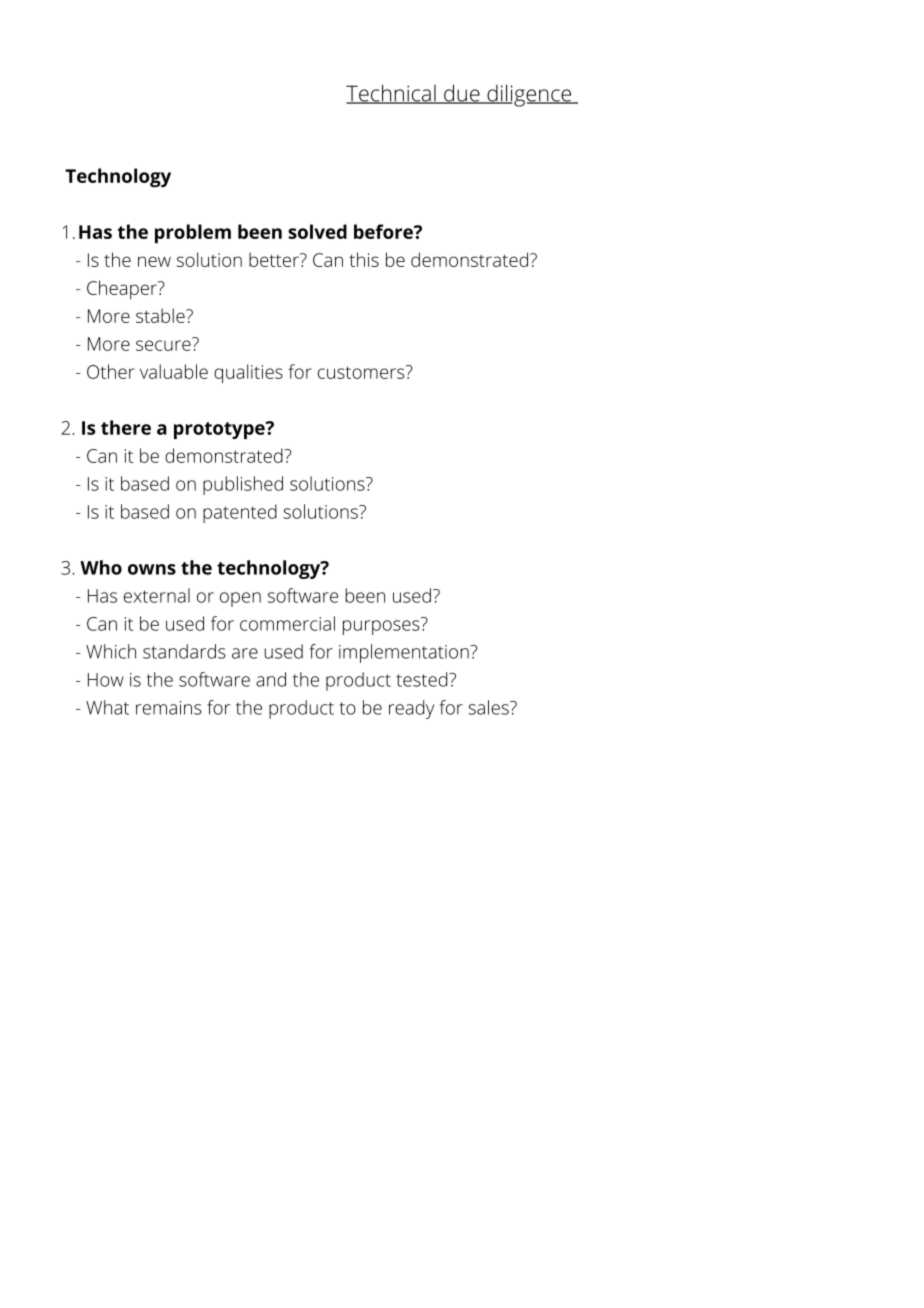 This screenshot has width=924, height=1308. I want to click on there, so click(126, 427).
